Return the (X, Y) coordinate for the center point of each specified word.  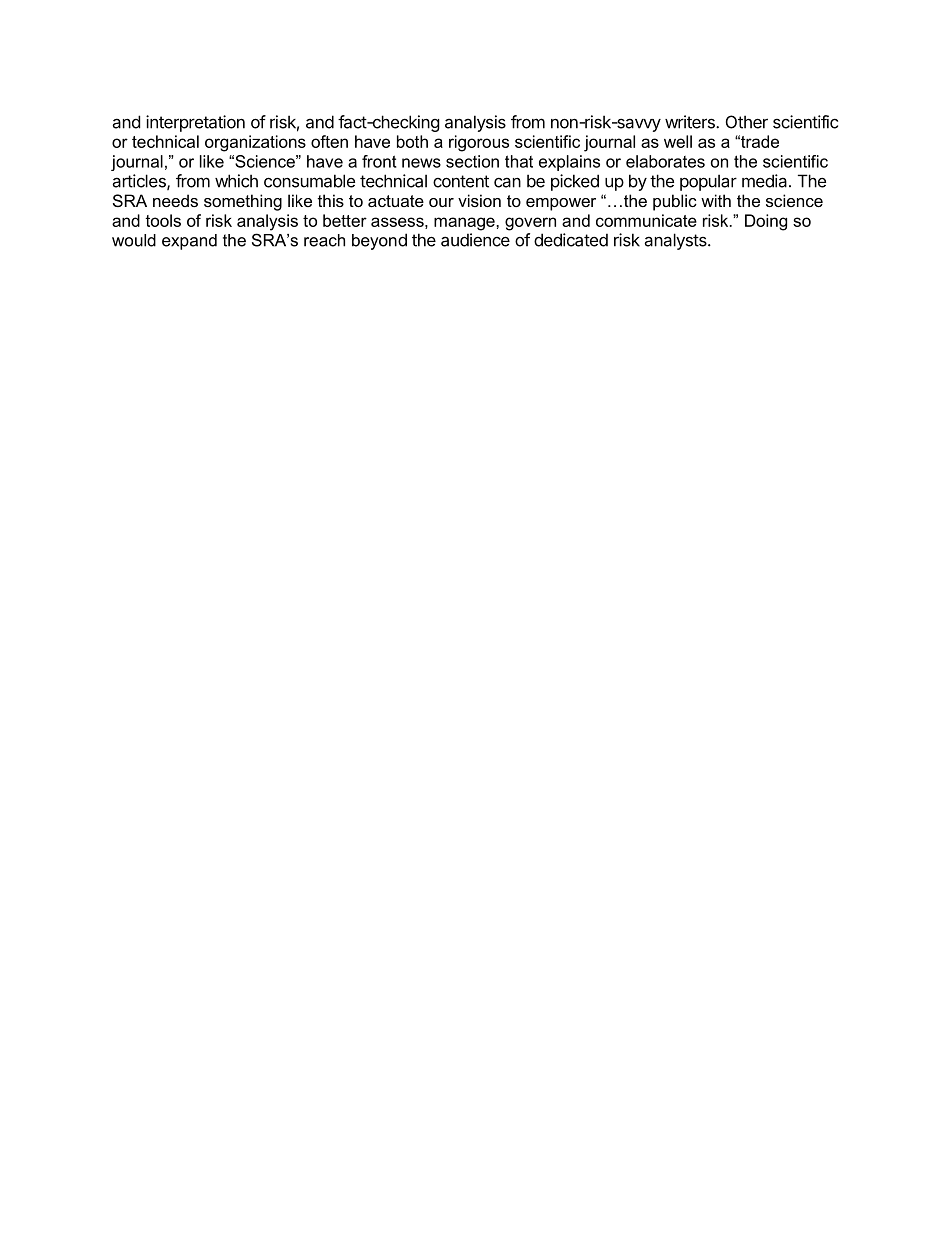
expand (189, 242)
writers (691, 122)
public (675, 202)
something (243, 202)
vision (479, 200)
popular (708, 182)
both (412, 141)
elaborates (665, 161)
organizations (255, 143)
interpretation (195, 123)
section (472, 161)
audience (475, 240)
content (461, 181)
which (236, 181)
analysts (676, 241)
